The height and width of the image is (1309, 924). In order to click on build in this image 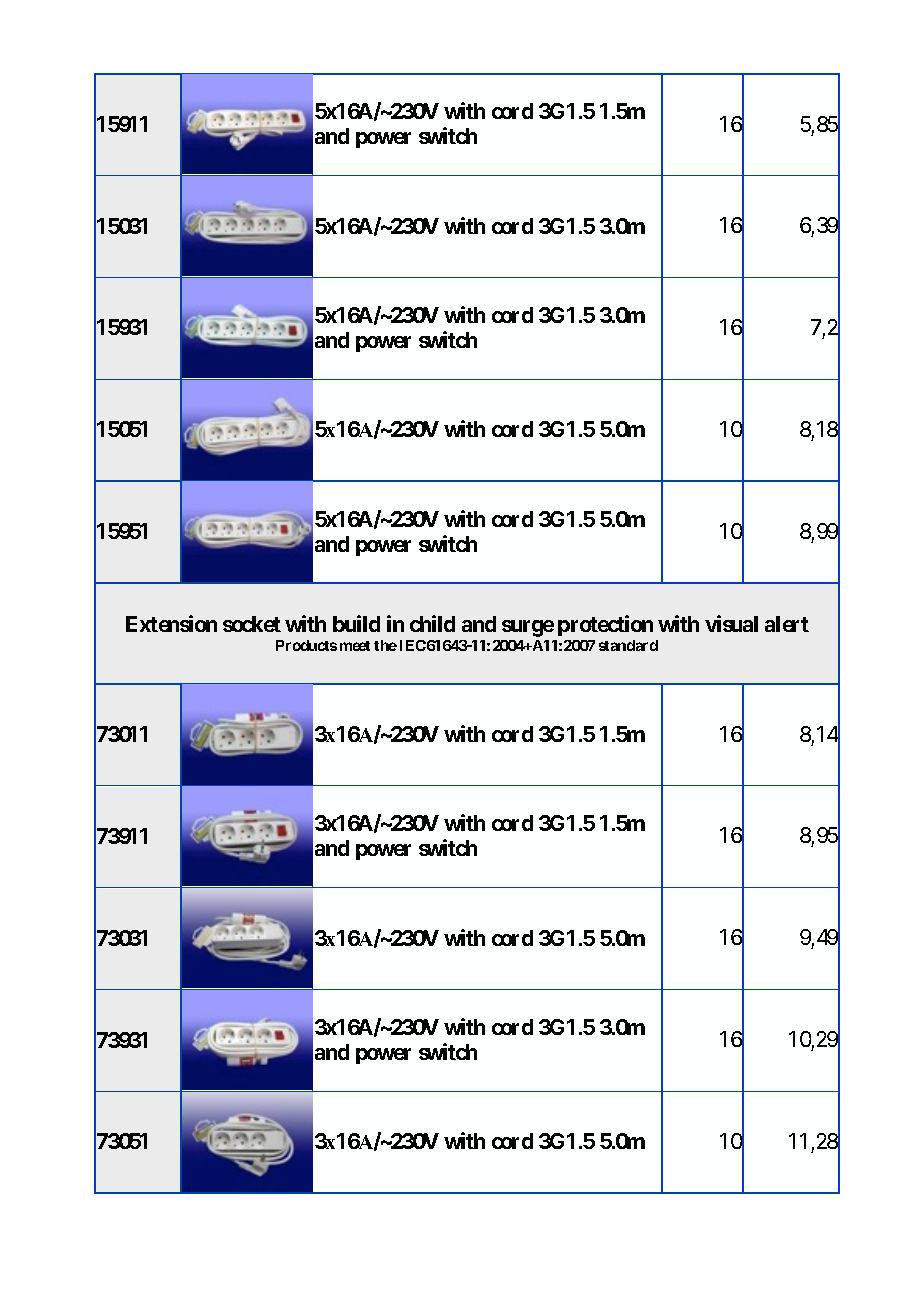, I will do `click(356, 623)`.
